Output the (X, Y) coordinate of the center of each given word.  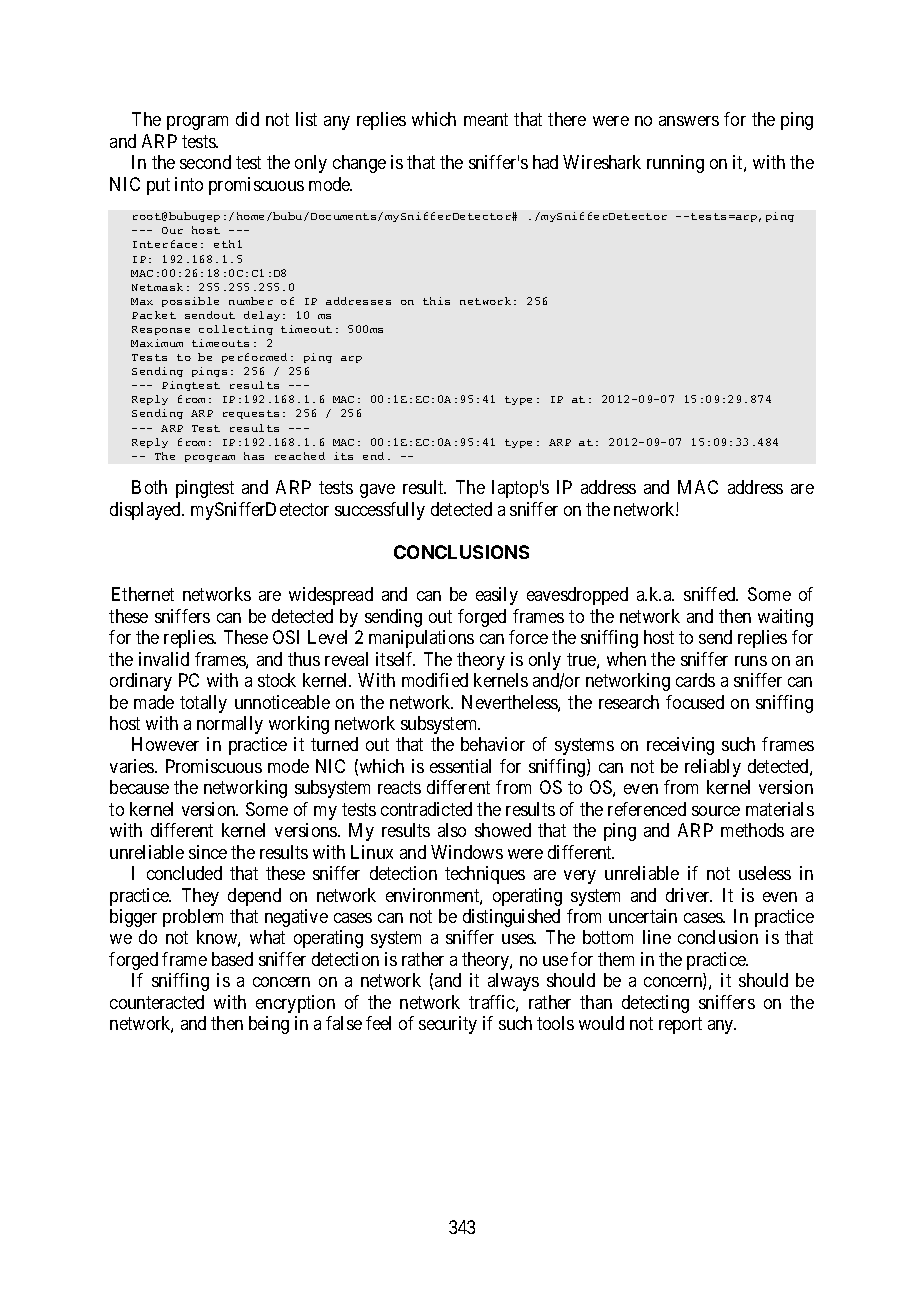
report (680, 1025)
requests (251, 414)
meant (486, 120)
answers (689, 121)
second (205, 162)
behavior (493, 744)
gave (377, 491)
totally (203, 704)
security (448, 1025)
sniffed (711, 594)
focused (695, 702)
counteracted (157, 1002)
